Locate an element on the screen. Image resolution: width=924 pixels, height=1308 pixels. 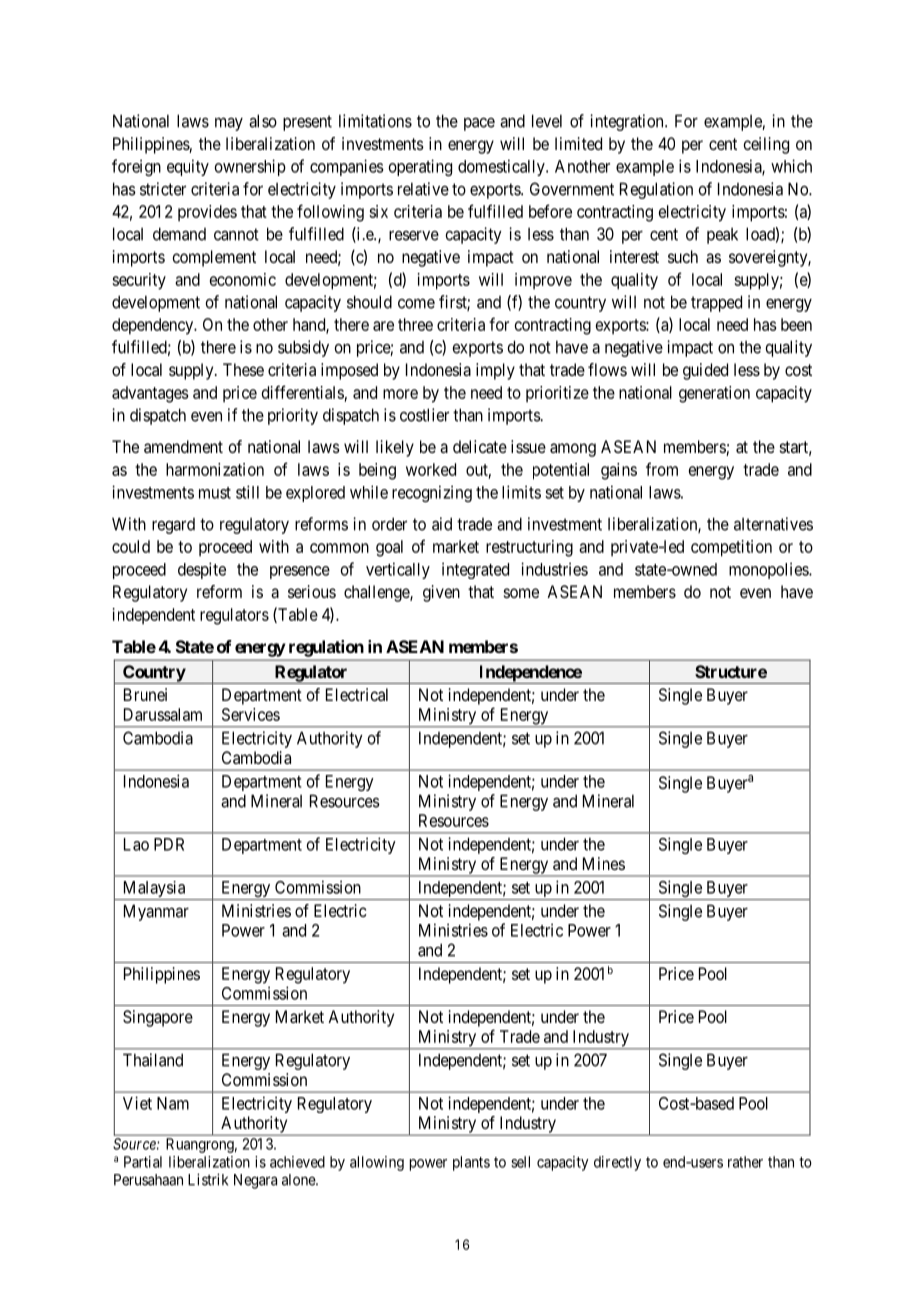
monopolies is located at coordinates (769, 570).
